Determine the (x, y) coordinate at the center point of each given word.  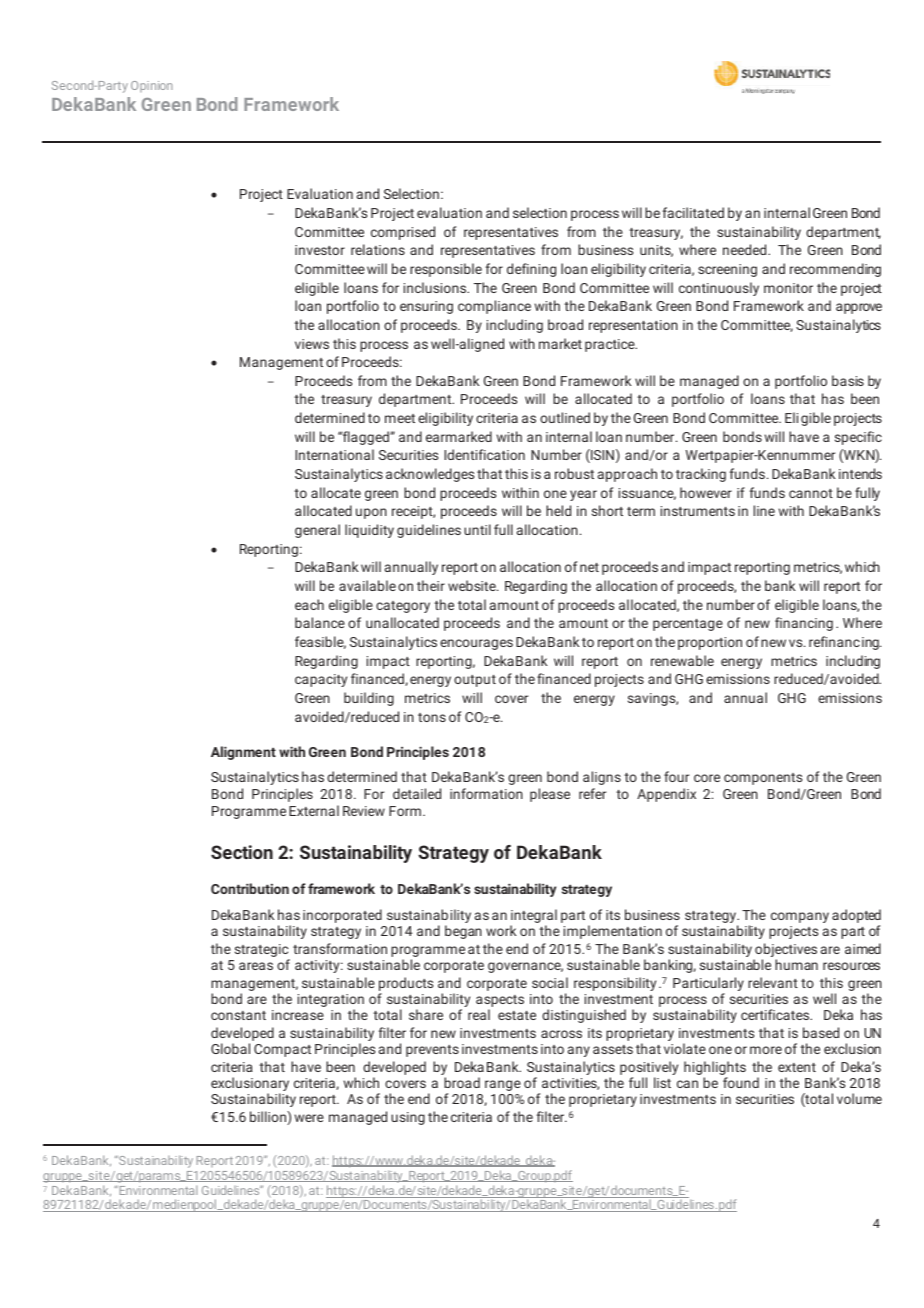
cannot (811, 493)
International (334, 454)
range (503, 1085)
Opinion (151, 86)
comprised (403, 233)
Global (230, 1048)
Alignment (243, 753)
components (763, 779)
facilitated (693, 212)
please (550, 795)
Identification (484, 454)
